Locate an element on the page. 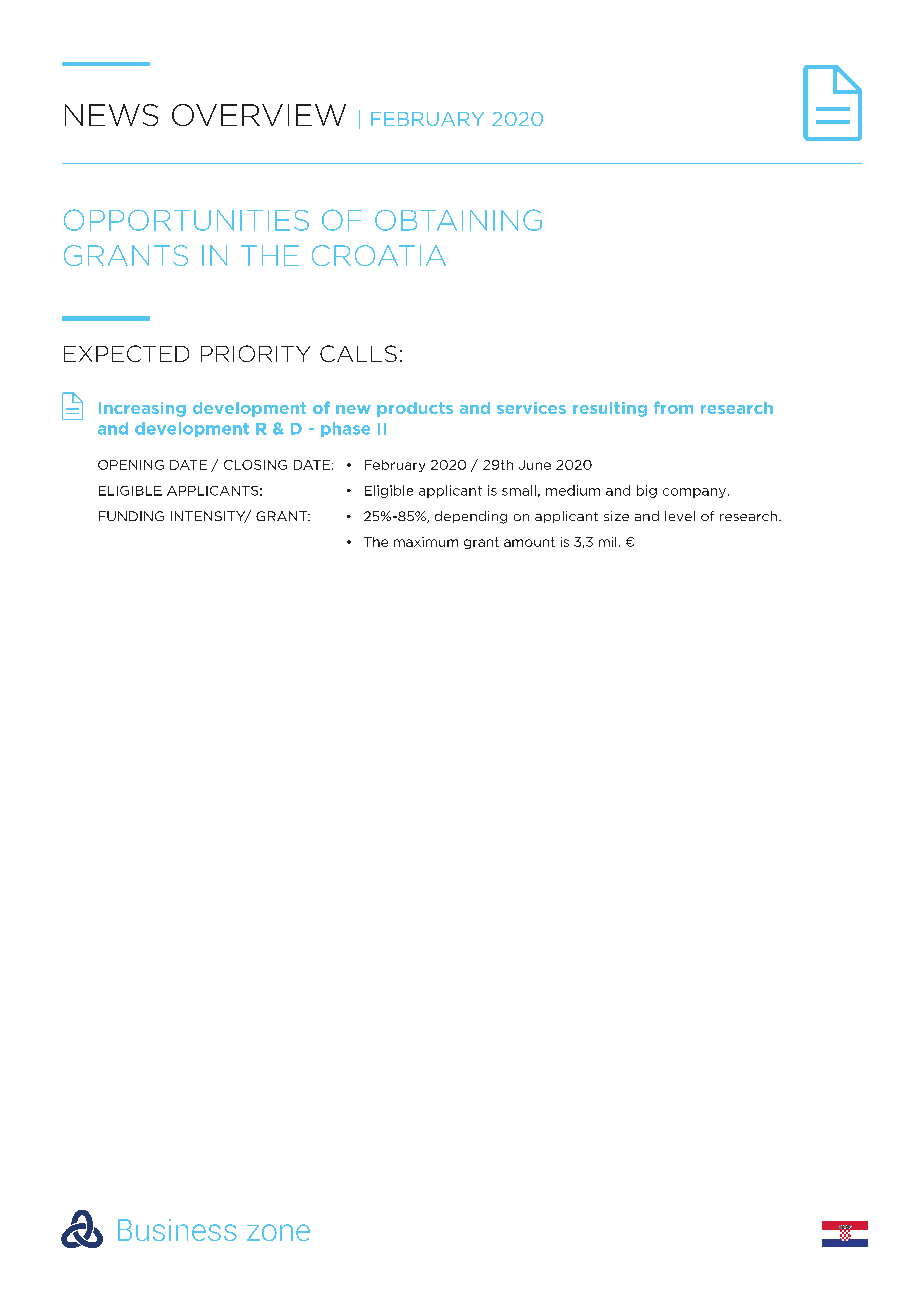 The width and height of the document is (924, 1308). CALLS is located at coordinates (358, 353).
